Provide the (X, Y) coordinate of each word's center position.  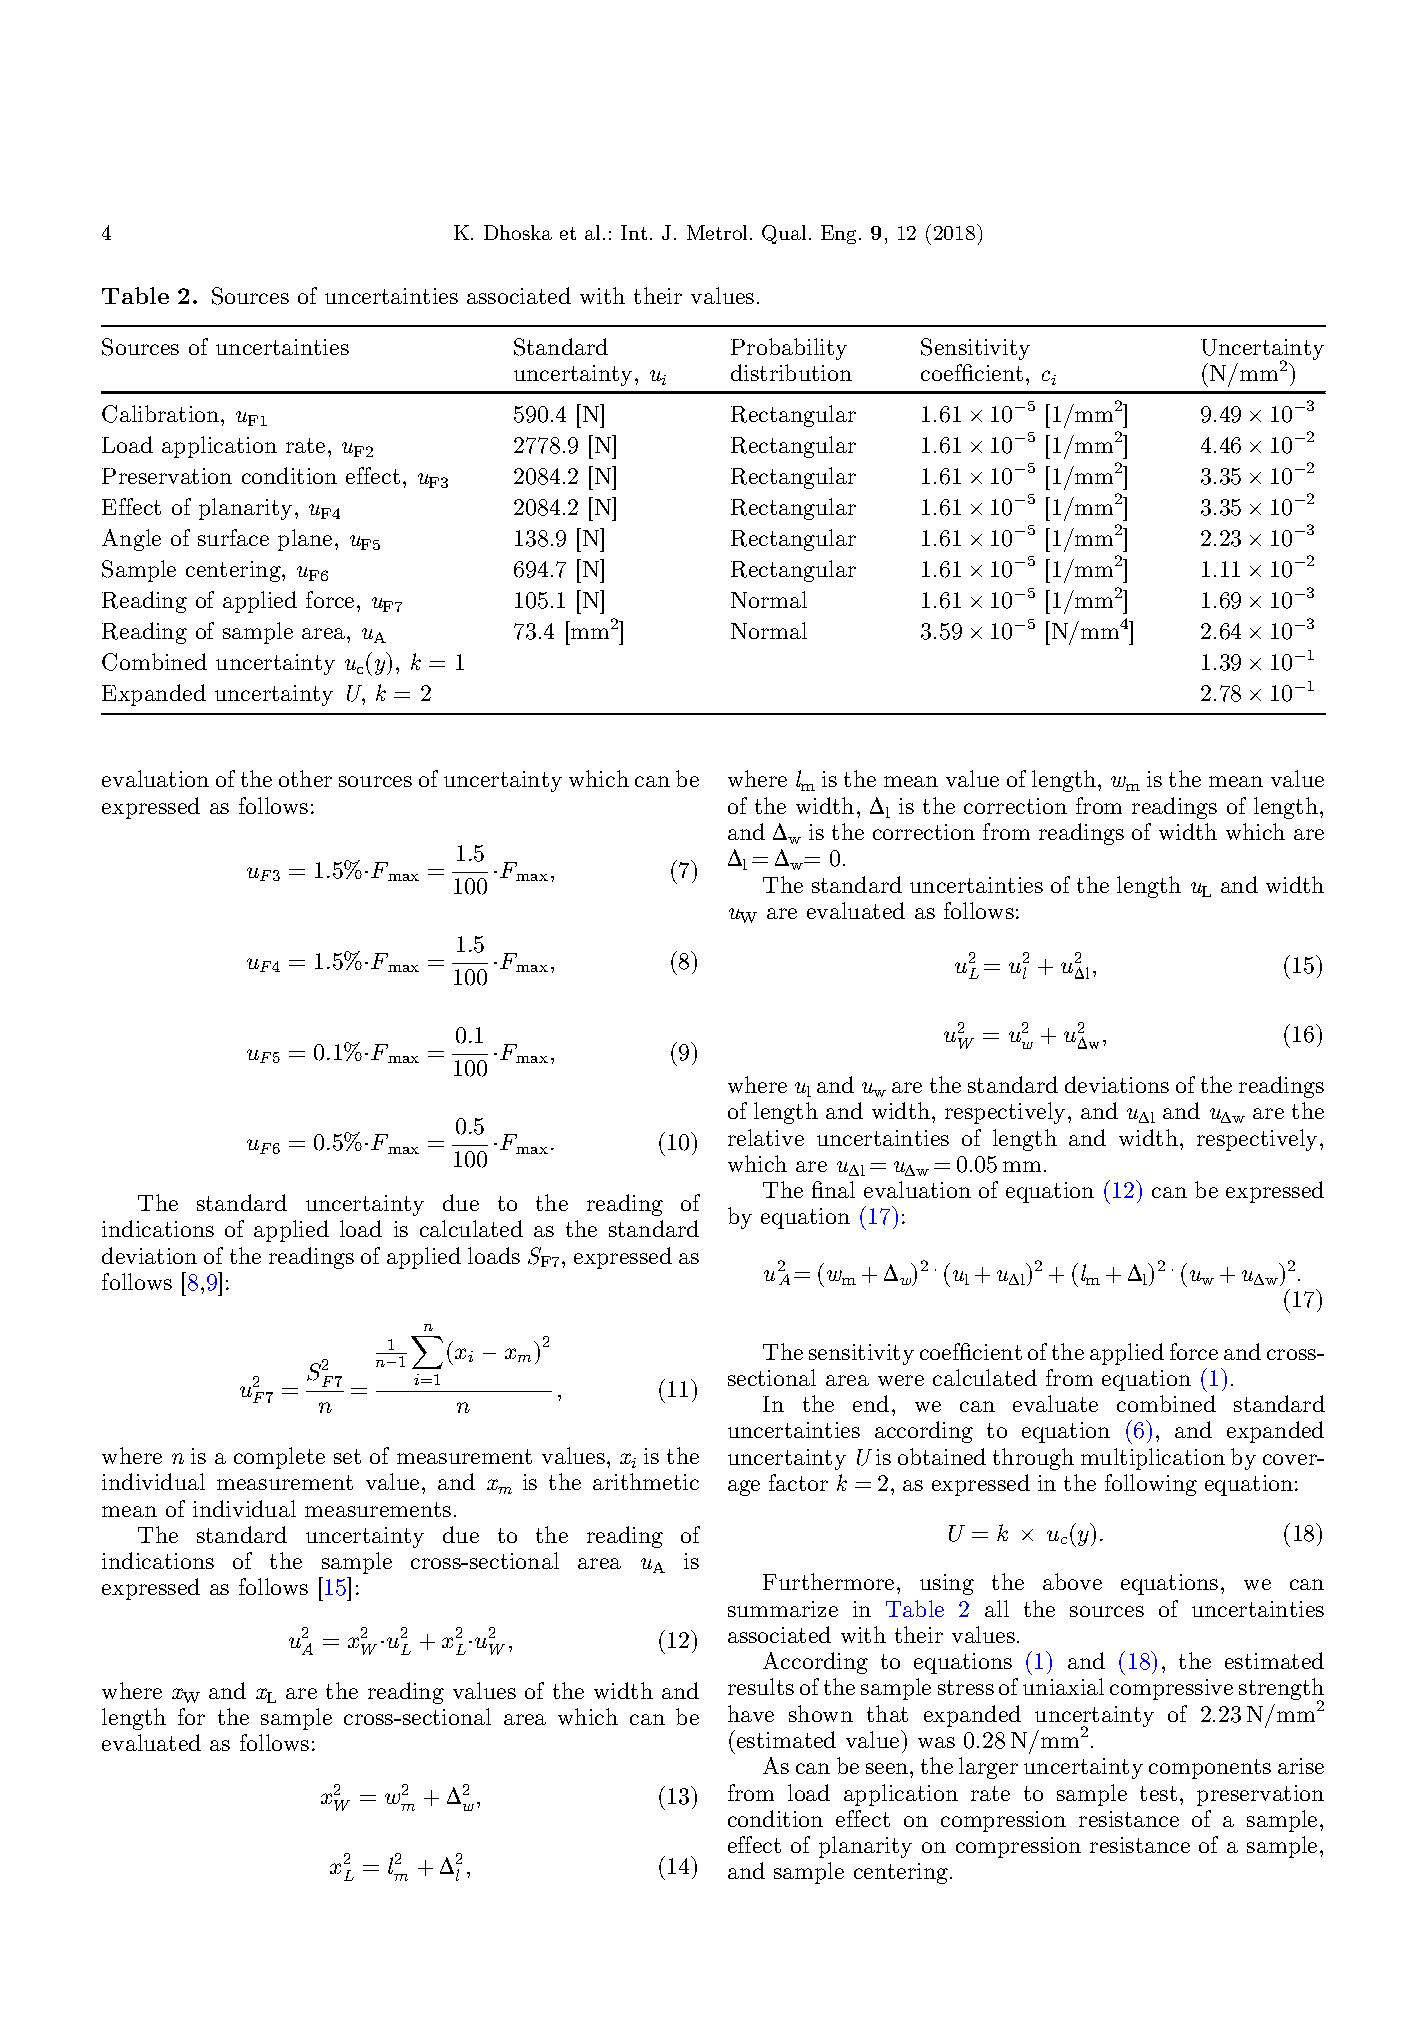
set (347, 1456)
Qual (784, 234)
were (901, 1380)
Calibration (162, 414)
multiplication (1153, 1459)
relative (766, 1137)
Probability (789, 349)
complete (279, 1458)
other (305, 778)
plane (305, 540)
